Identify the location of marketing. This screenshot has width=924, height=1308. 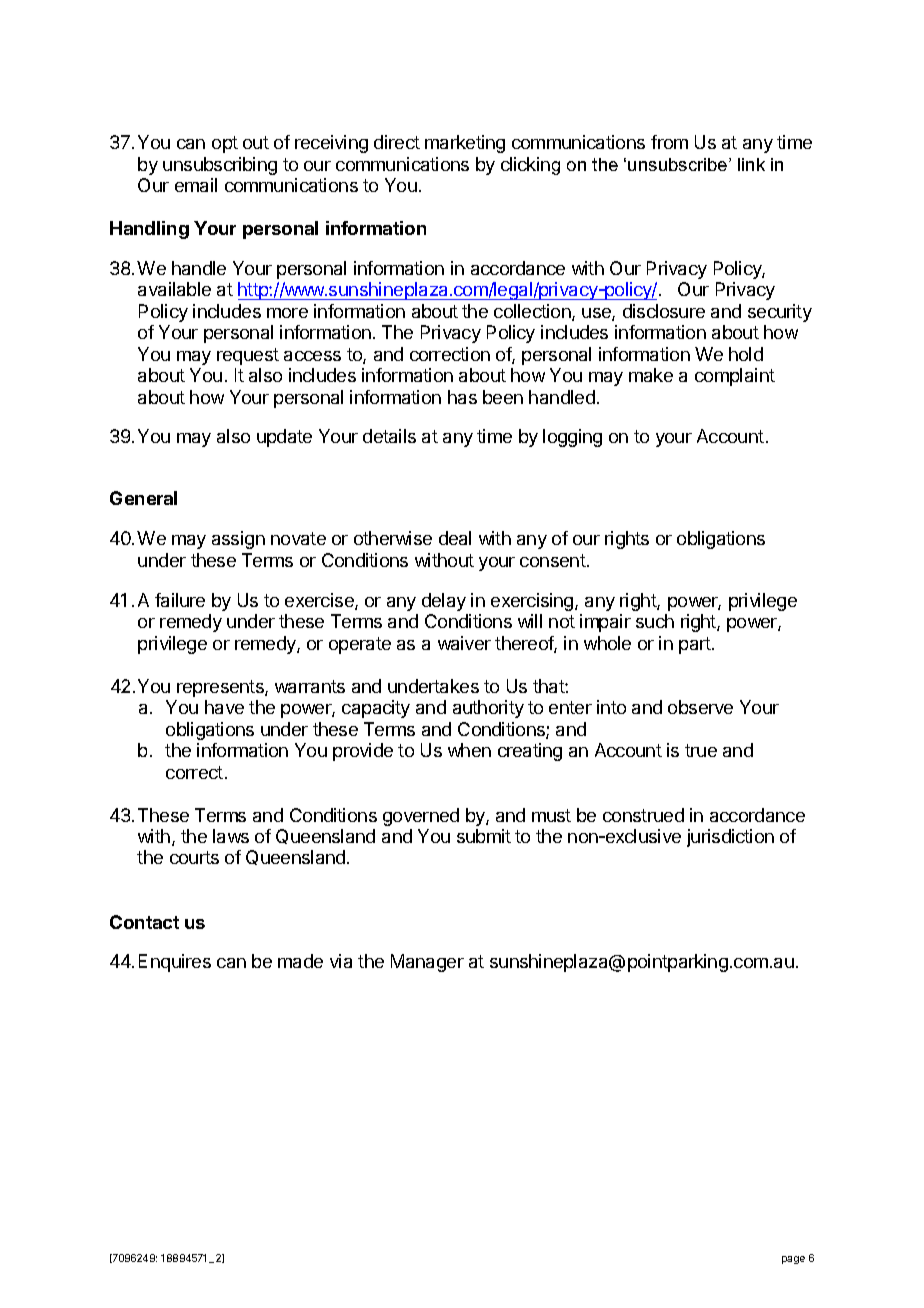
(465, 144).
